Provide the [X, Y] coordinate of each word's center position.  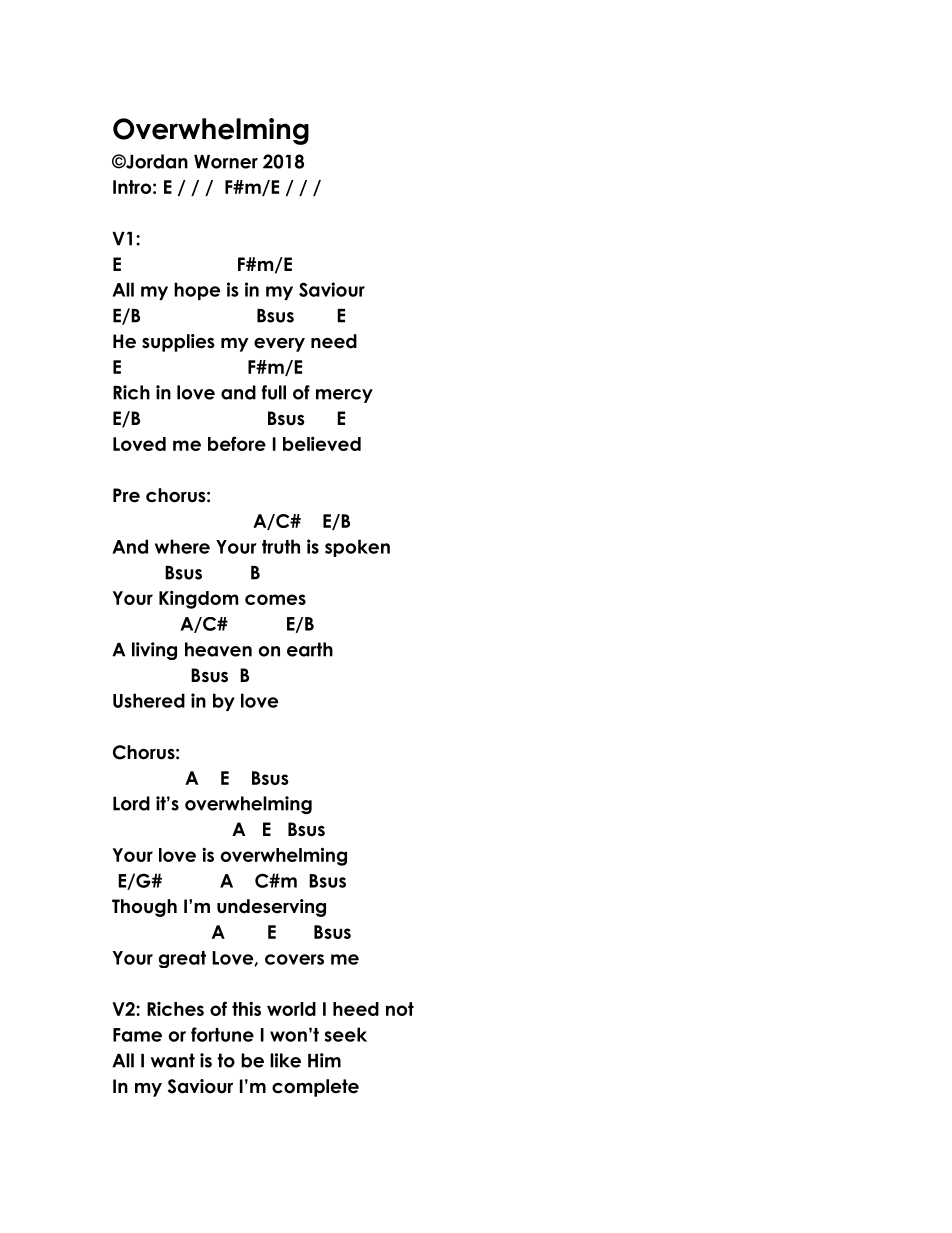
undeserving [271, 908]
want [173, 1060]
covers [294, 959]
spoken [357, 548]
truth [281, 546]
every [279, 345]
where [182, 546]
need [334, 341]
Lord [131, 803]
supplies [178, 343]
